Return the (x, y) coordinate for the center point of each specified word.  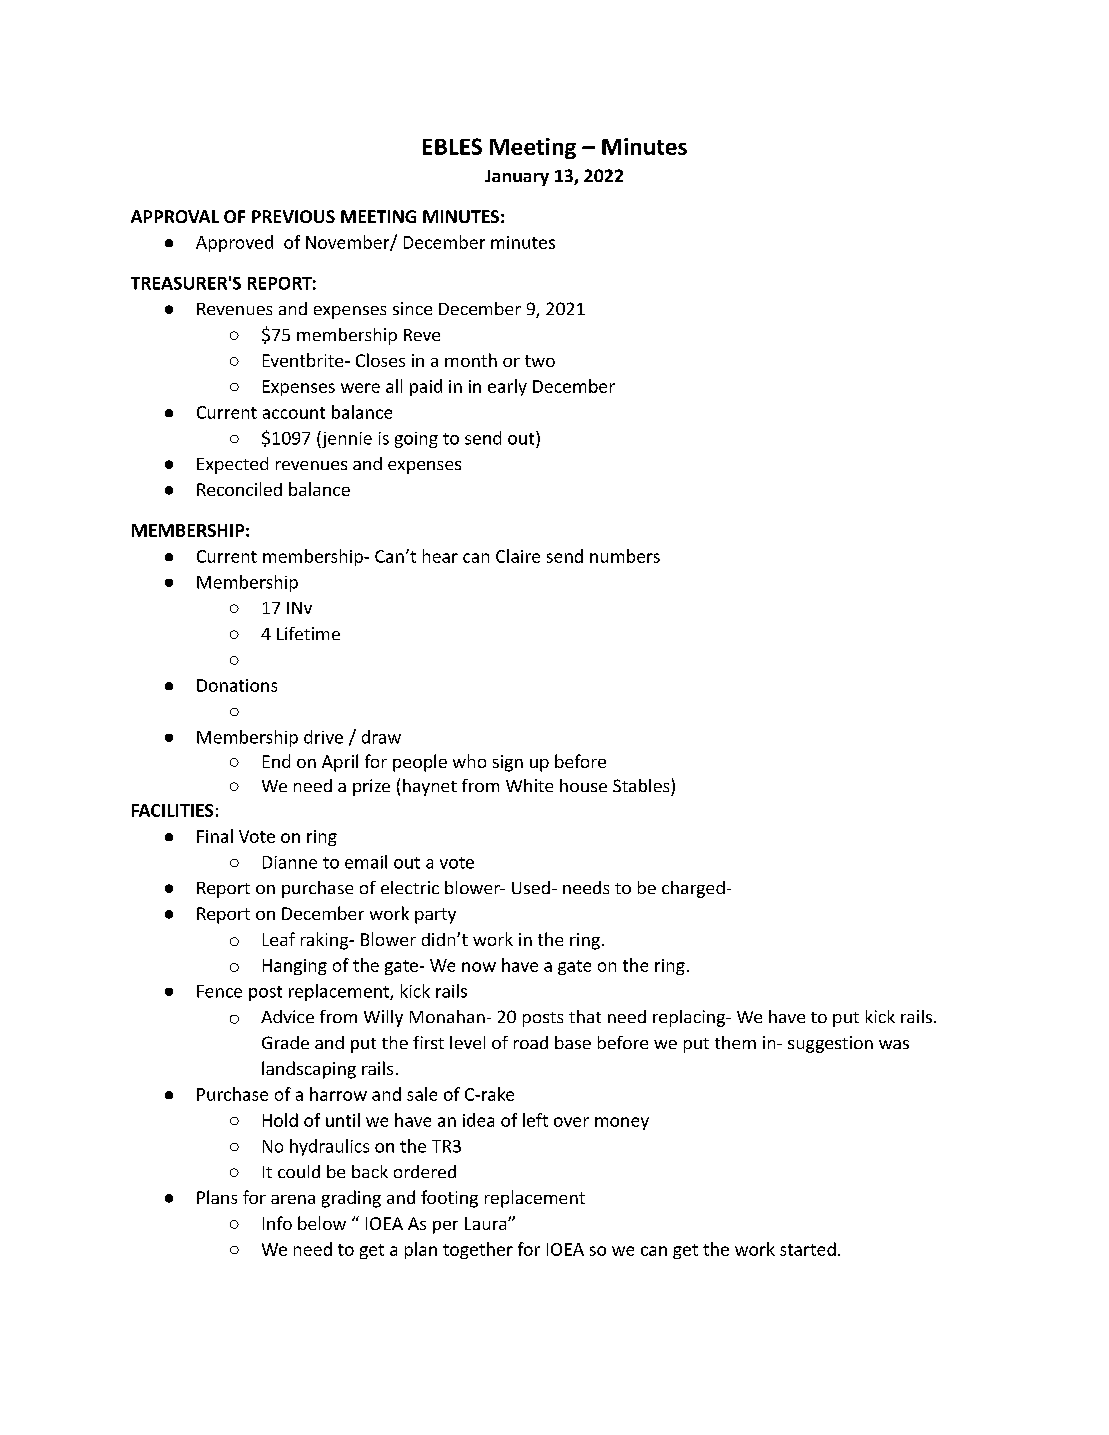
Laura (487, 1223)
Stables (641, 785)
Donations (237, 685)
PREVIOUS (293, 216)
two (540, 361)
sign (508, 763)
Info (277, 1223)
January (517, 178)
